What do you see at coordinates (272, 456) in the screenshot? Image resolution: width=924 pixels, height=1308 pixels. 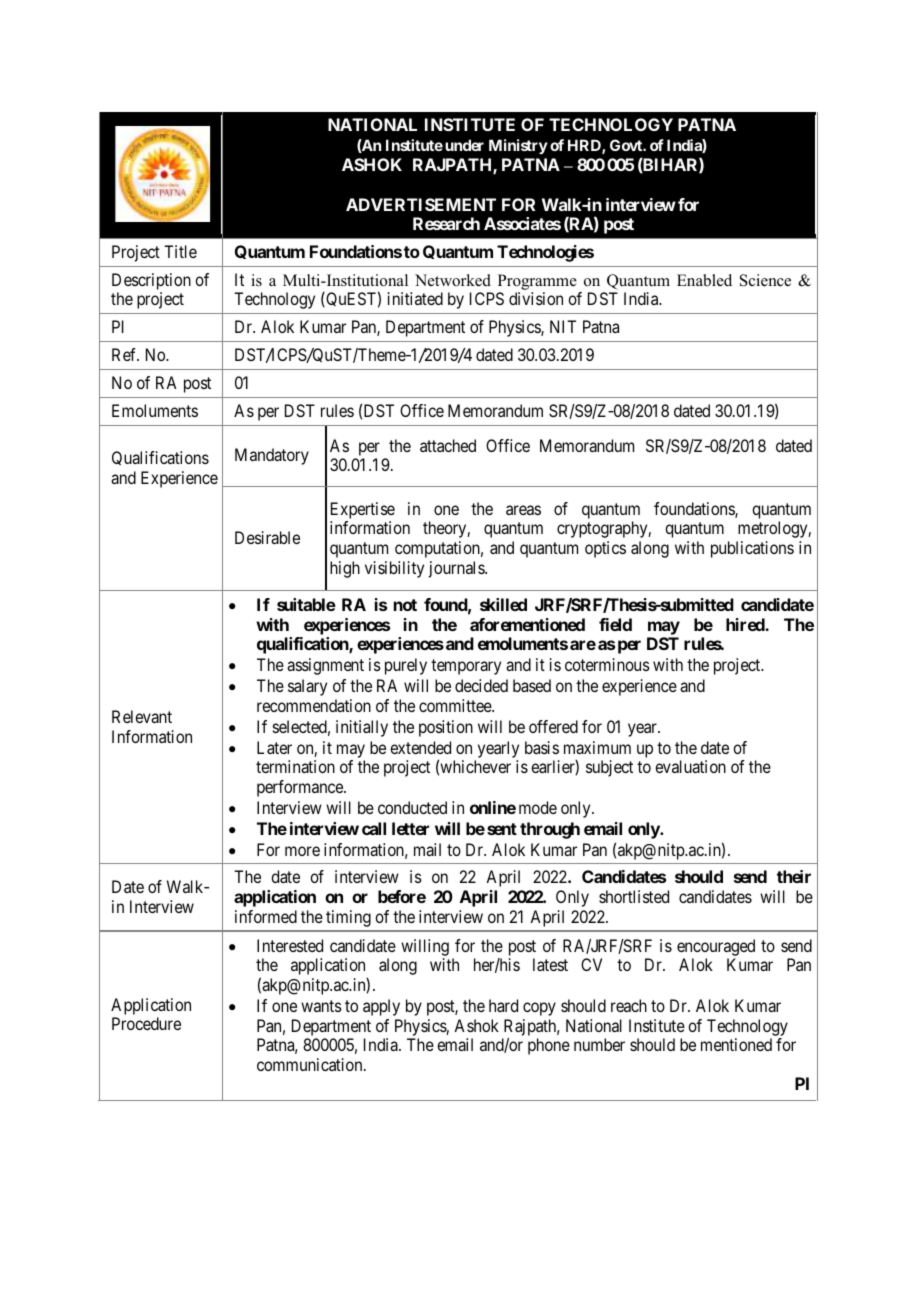 I see `Mandatory` at bounding box center [272, 456].
